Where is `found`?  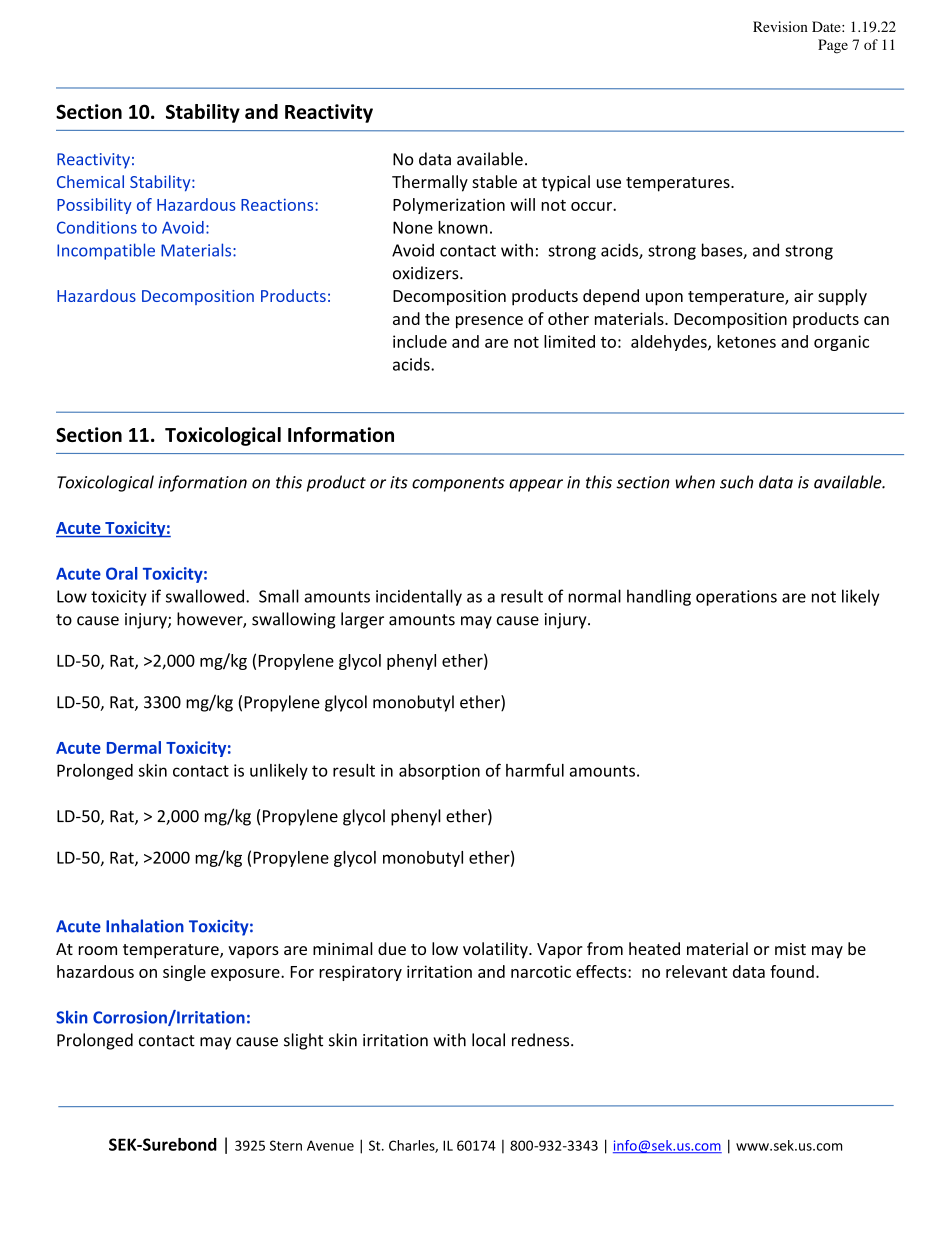 found is located at coordinates (792, 971).
